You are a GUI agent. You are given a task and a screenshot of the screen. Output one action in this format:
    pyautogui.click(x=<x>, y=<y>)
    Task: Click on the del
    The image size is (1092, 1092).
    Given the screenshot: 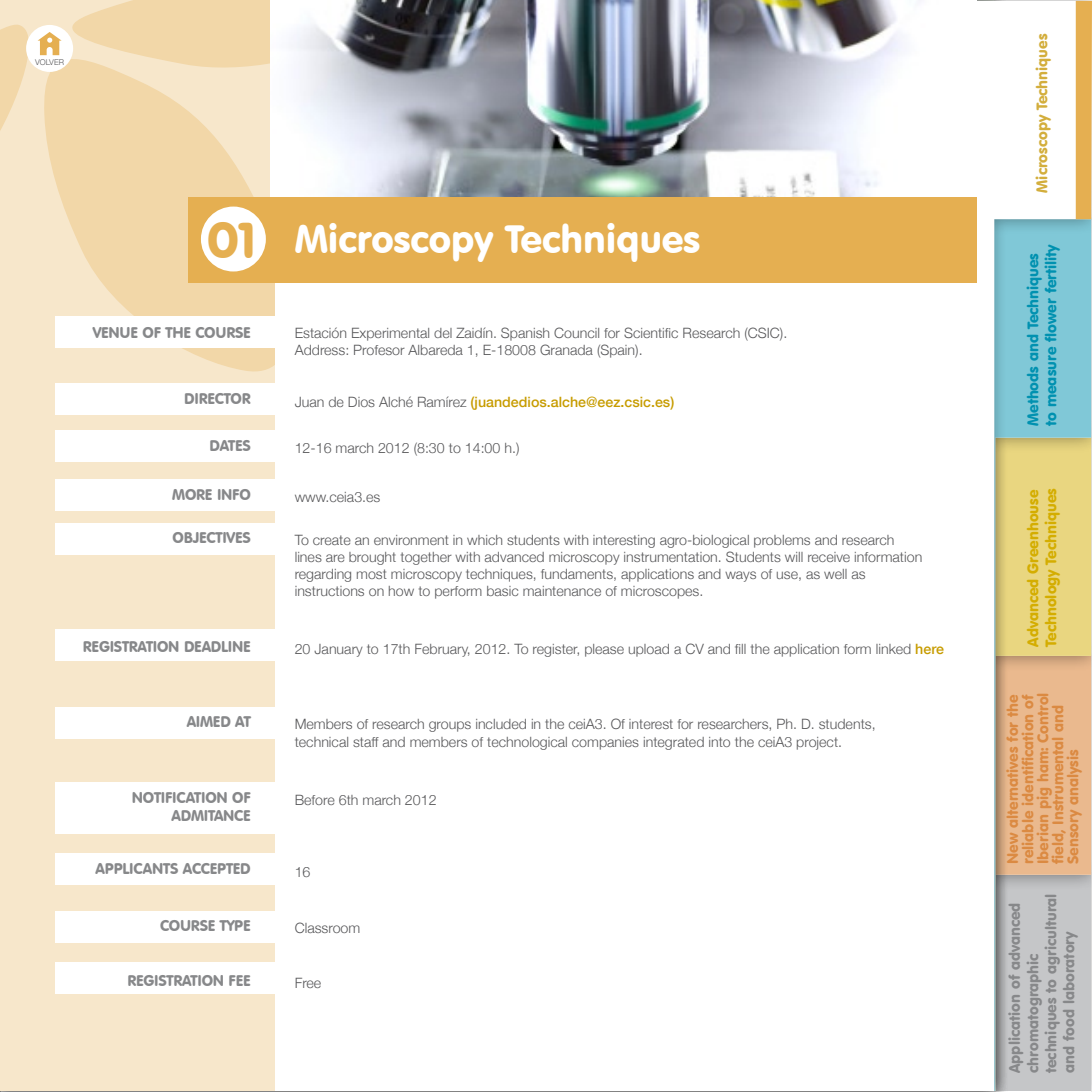 What is the action you would take?
    pyautogui.click(x=443, y=333)
